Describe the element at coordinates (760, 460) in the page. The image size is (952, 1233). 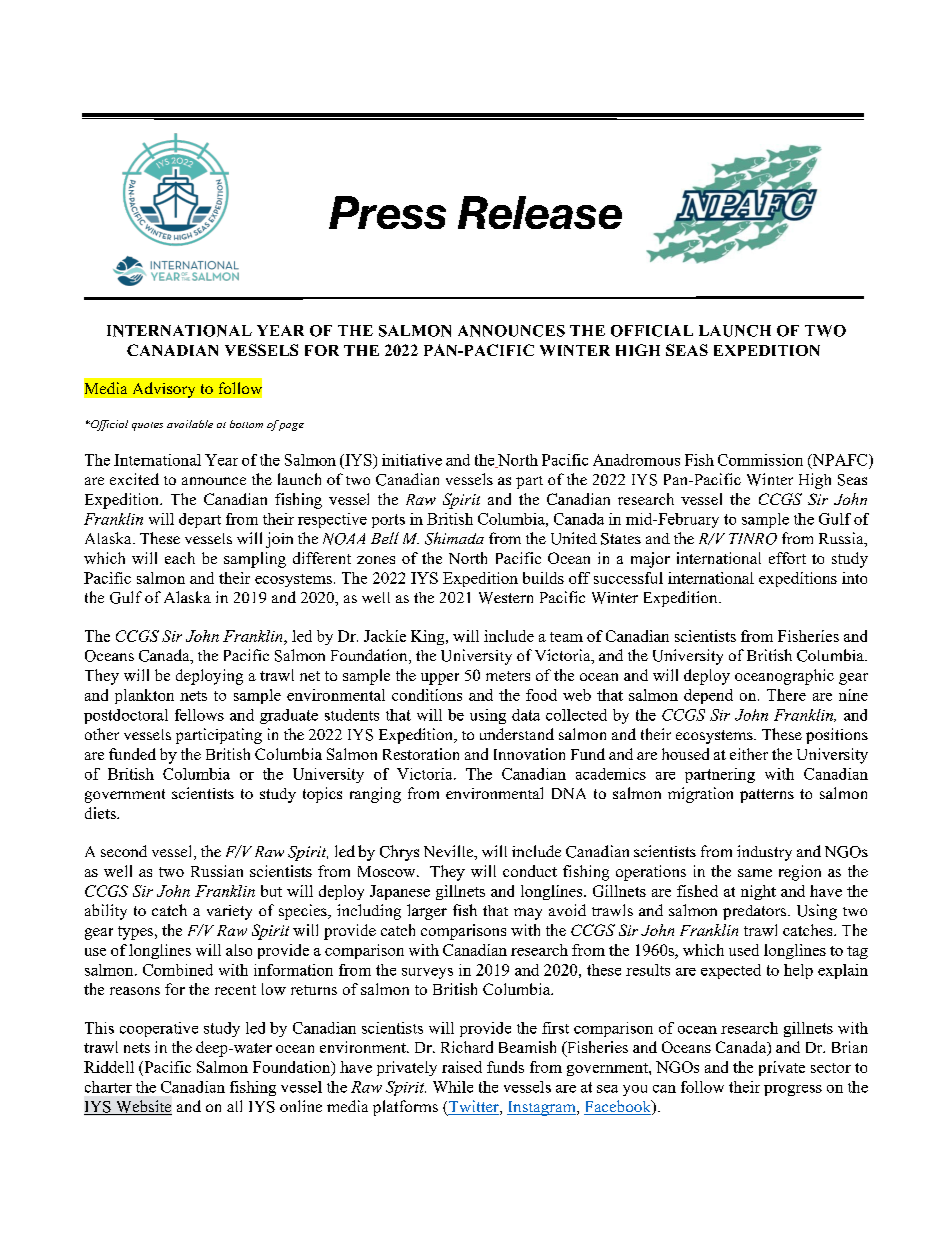
I see `Commission` at that location.
